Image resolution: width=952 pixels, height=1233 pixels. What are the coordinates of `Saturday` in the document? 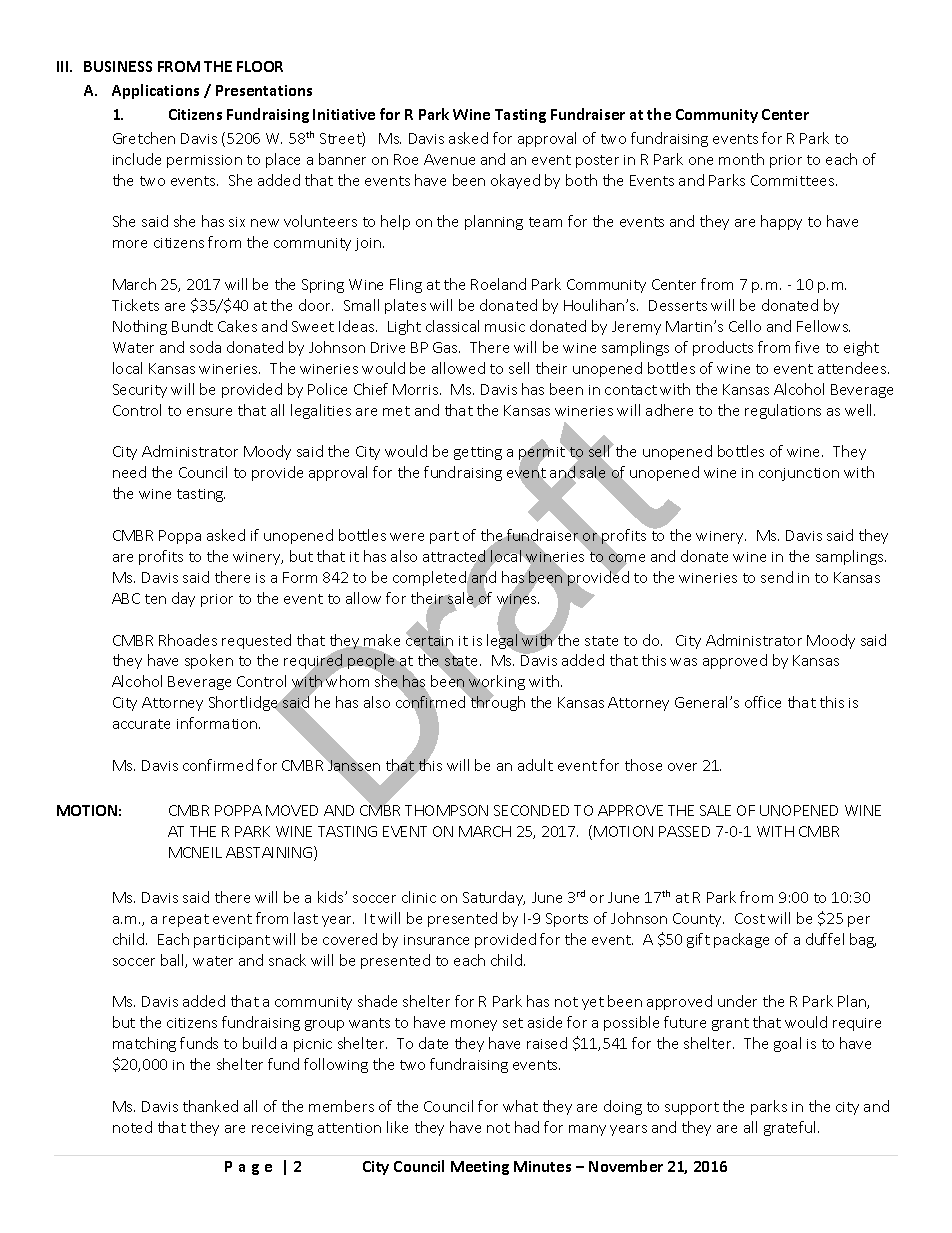 It's located at (494, 898).
